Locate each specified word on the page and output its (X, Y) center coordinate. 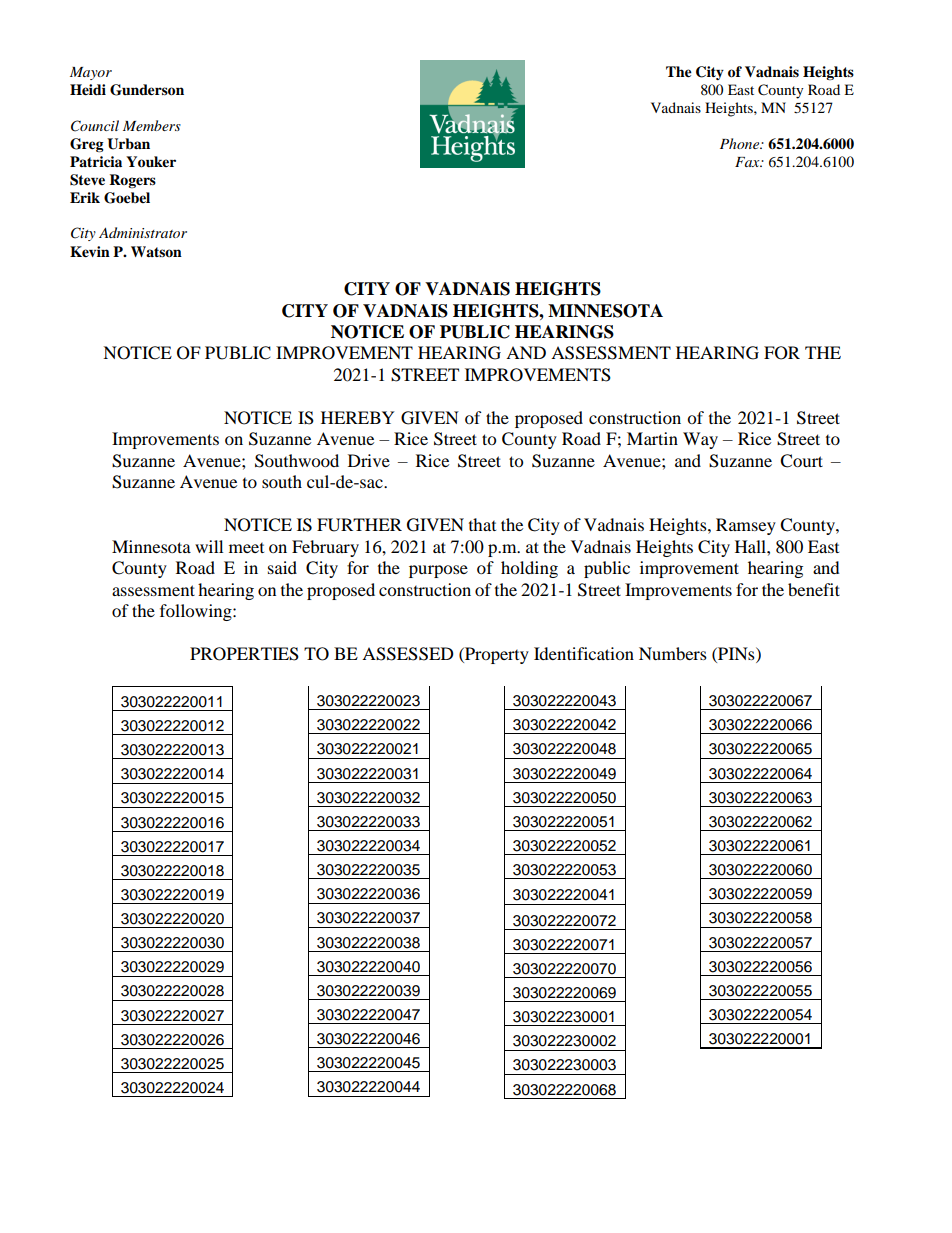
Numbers (673, 653)
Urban (128, 144)
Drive (369, 460)
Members (152, 125)
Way (700, 440)
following (197, 612)
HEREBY (358, 417)
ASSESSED (408, 654)
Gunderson (147, 90)
